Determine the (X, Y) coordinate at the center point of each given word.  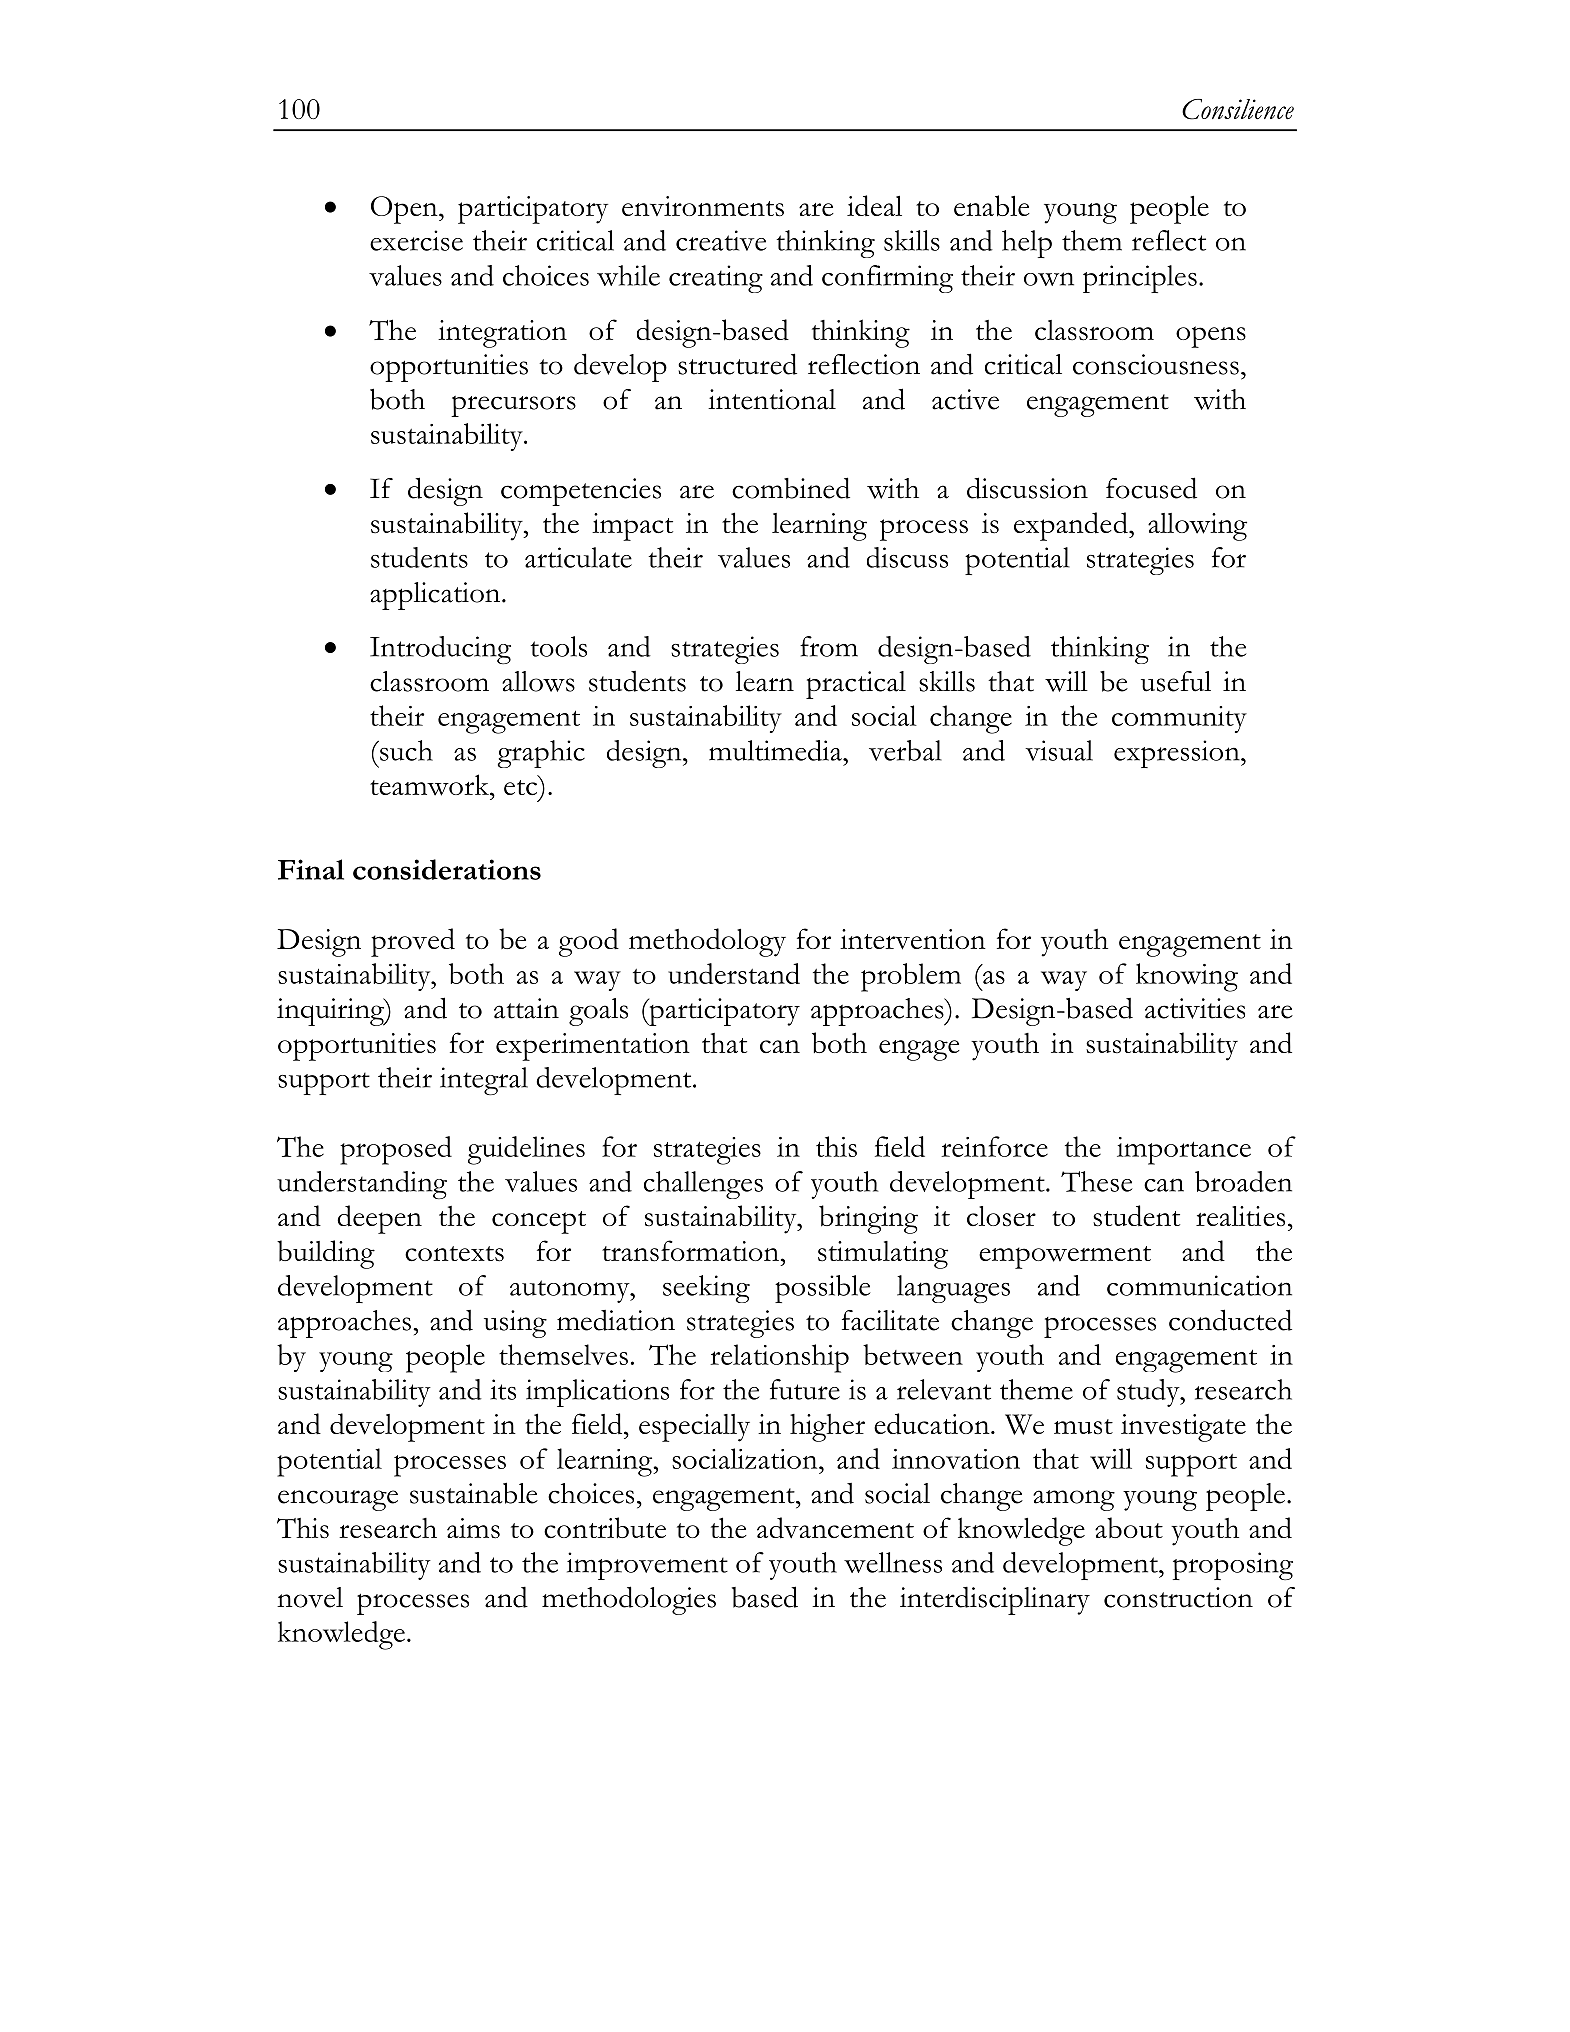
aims (473, 1528)
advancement (835, 1528)
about (1129, 1527)
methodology (707, 942)
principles (1140, 279)
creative (721, 240)
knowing (1187, 977)
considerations (447, 869)
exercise (416, 240)
